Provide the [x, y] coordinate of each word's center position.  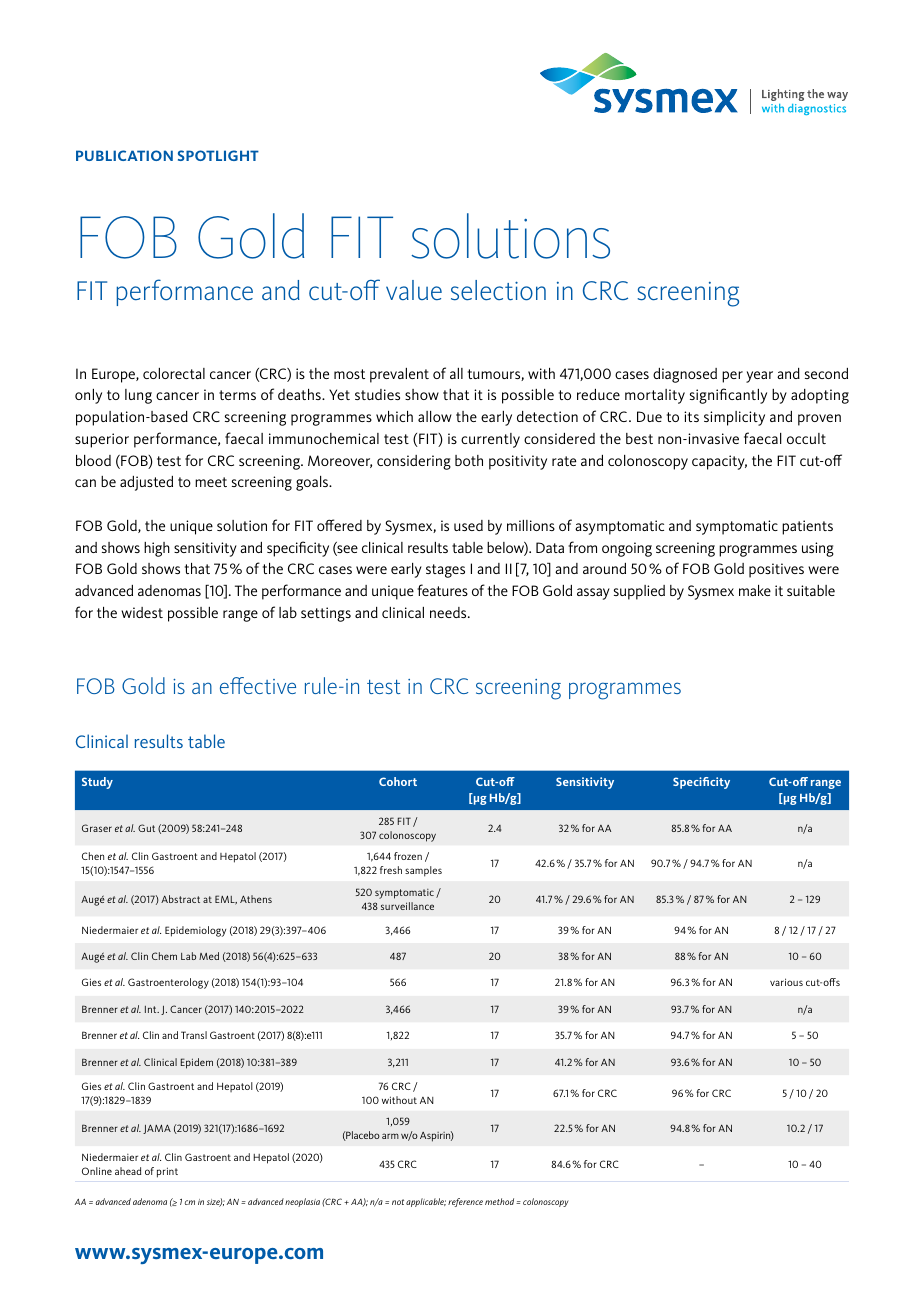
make [755, 590]
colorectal [174, 373]
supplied [639, 592]
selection [498, 290]
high [157, 549]
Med [209, 956]
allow [435, 416]
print [167, 1172]
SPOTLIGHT [218, 155]
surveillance [407, 906]
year [759, 377]
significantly [728, 396]
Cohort [398, 781]
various [786, 982]
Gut [146, 828]
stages [445, 571]
